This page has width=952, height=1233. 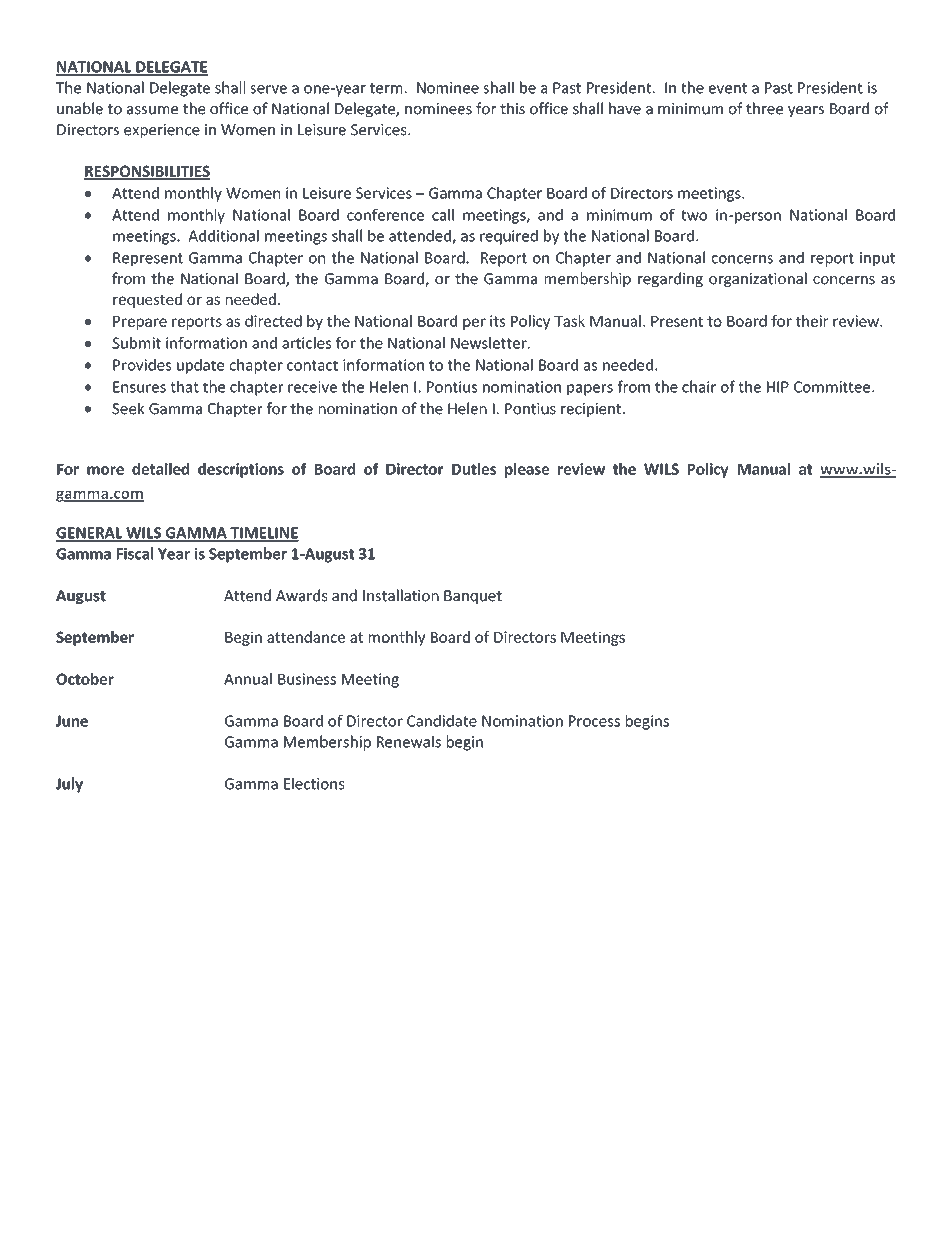 What do you see at coordinates (764, 108) in the page?
I see `three` at bounding box center [764, 108].
